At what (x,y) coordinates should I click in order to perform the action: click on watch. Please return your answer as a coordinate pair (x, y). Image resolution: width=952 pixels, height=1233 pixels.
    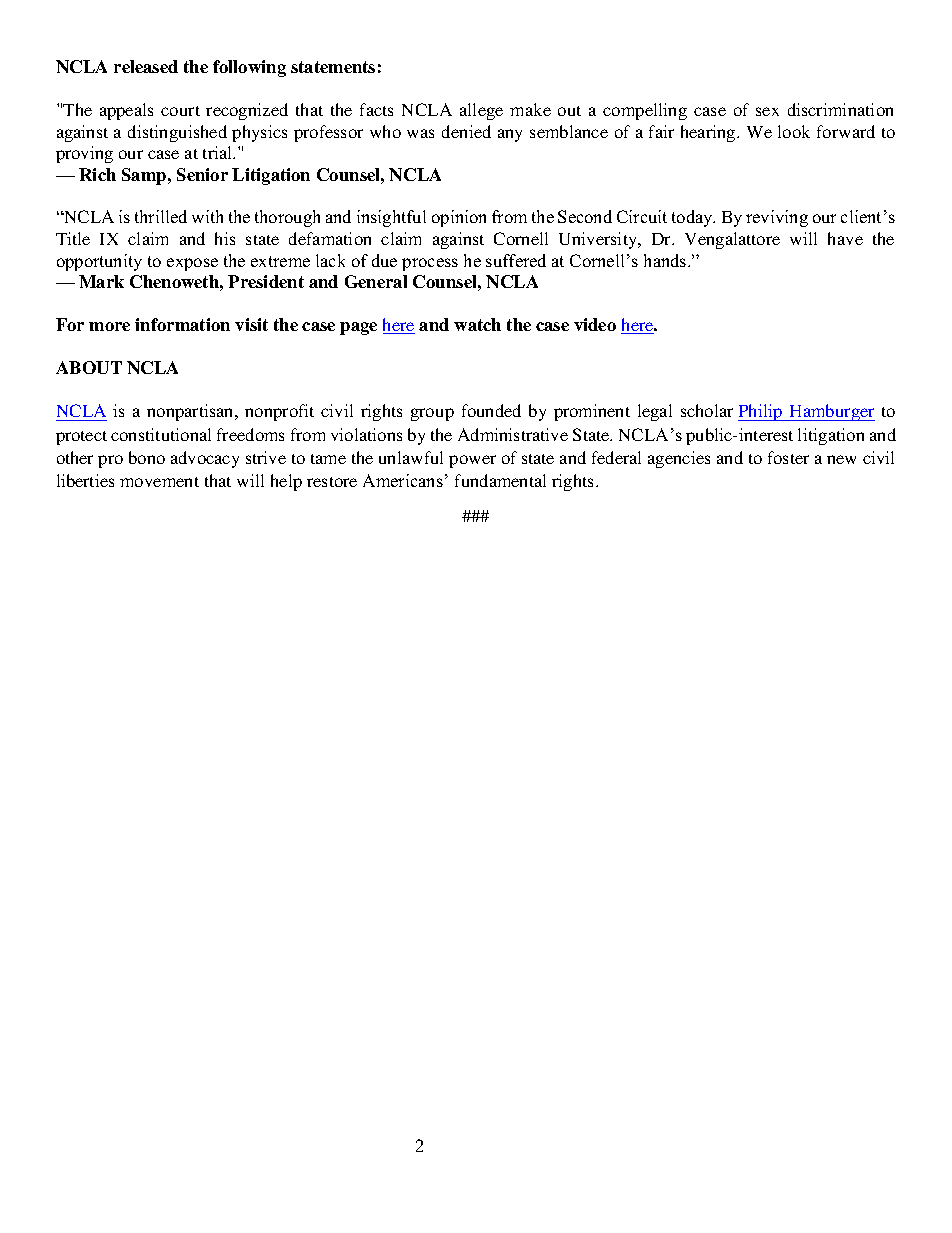
    Looking at the image, I should click on (477, 324).
